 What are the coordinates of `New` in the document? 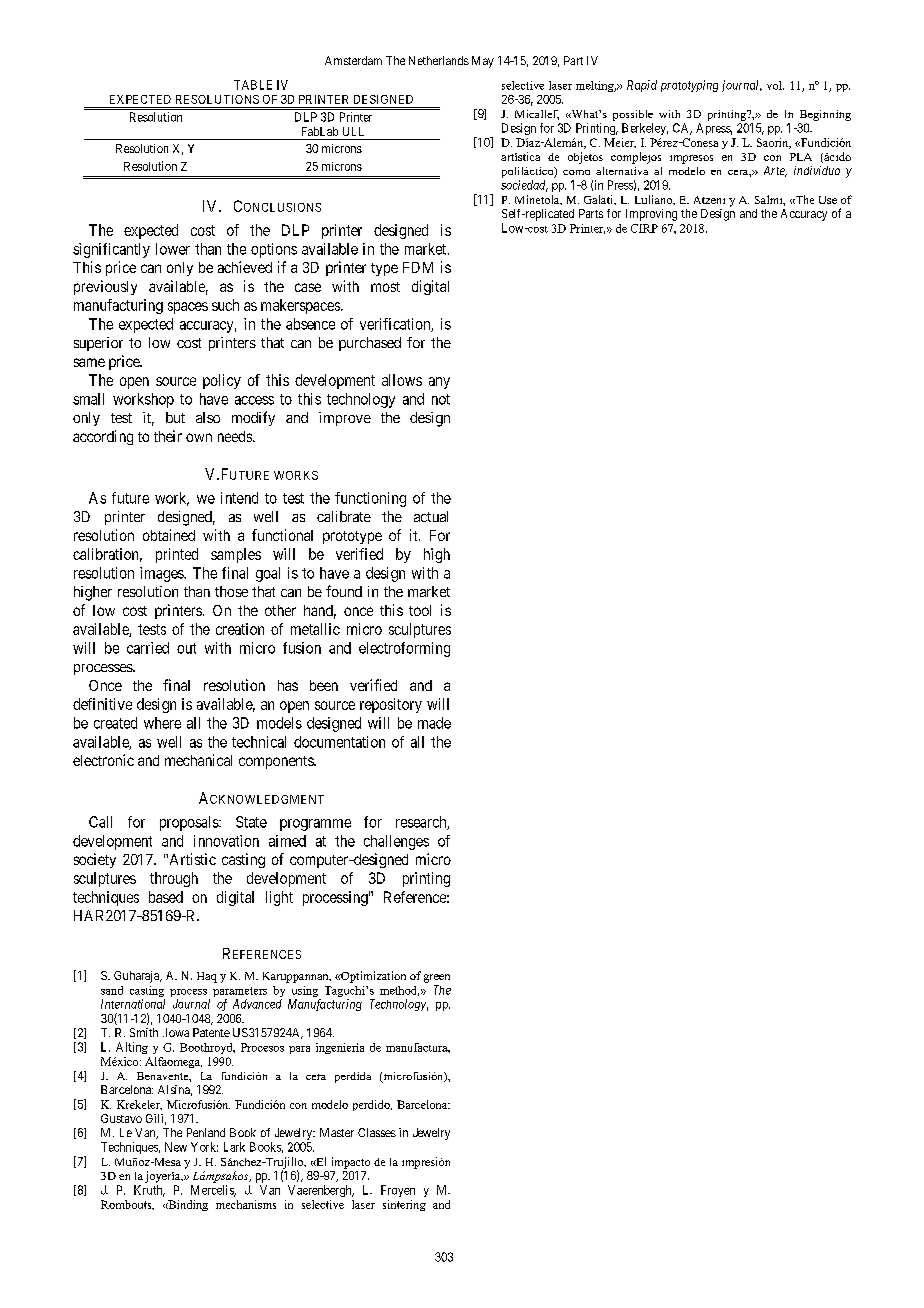 It's located at (176, 1147).
